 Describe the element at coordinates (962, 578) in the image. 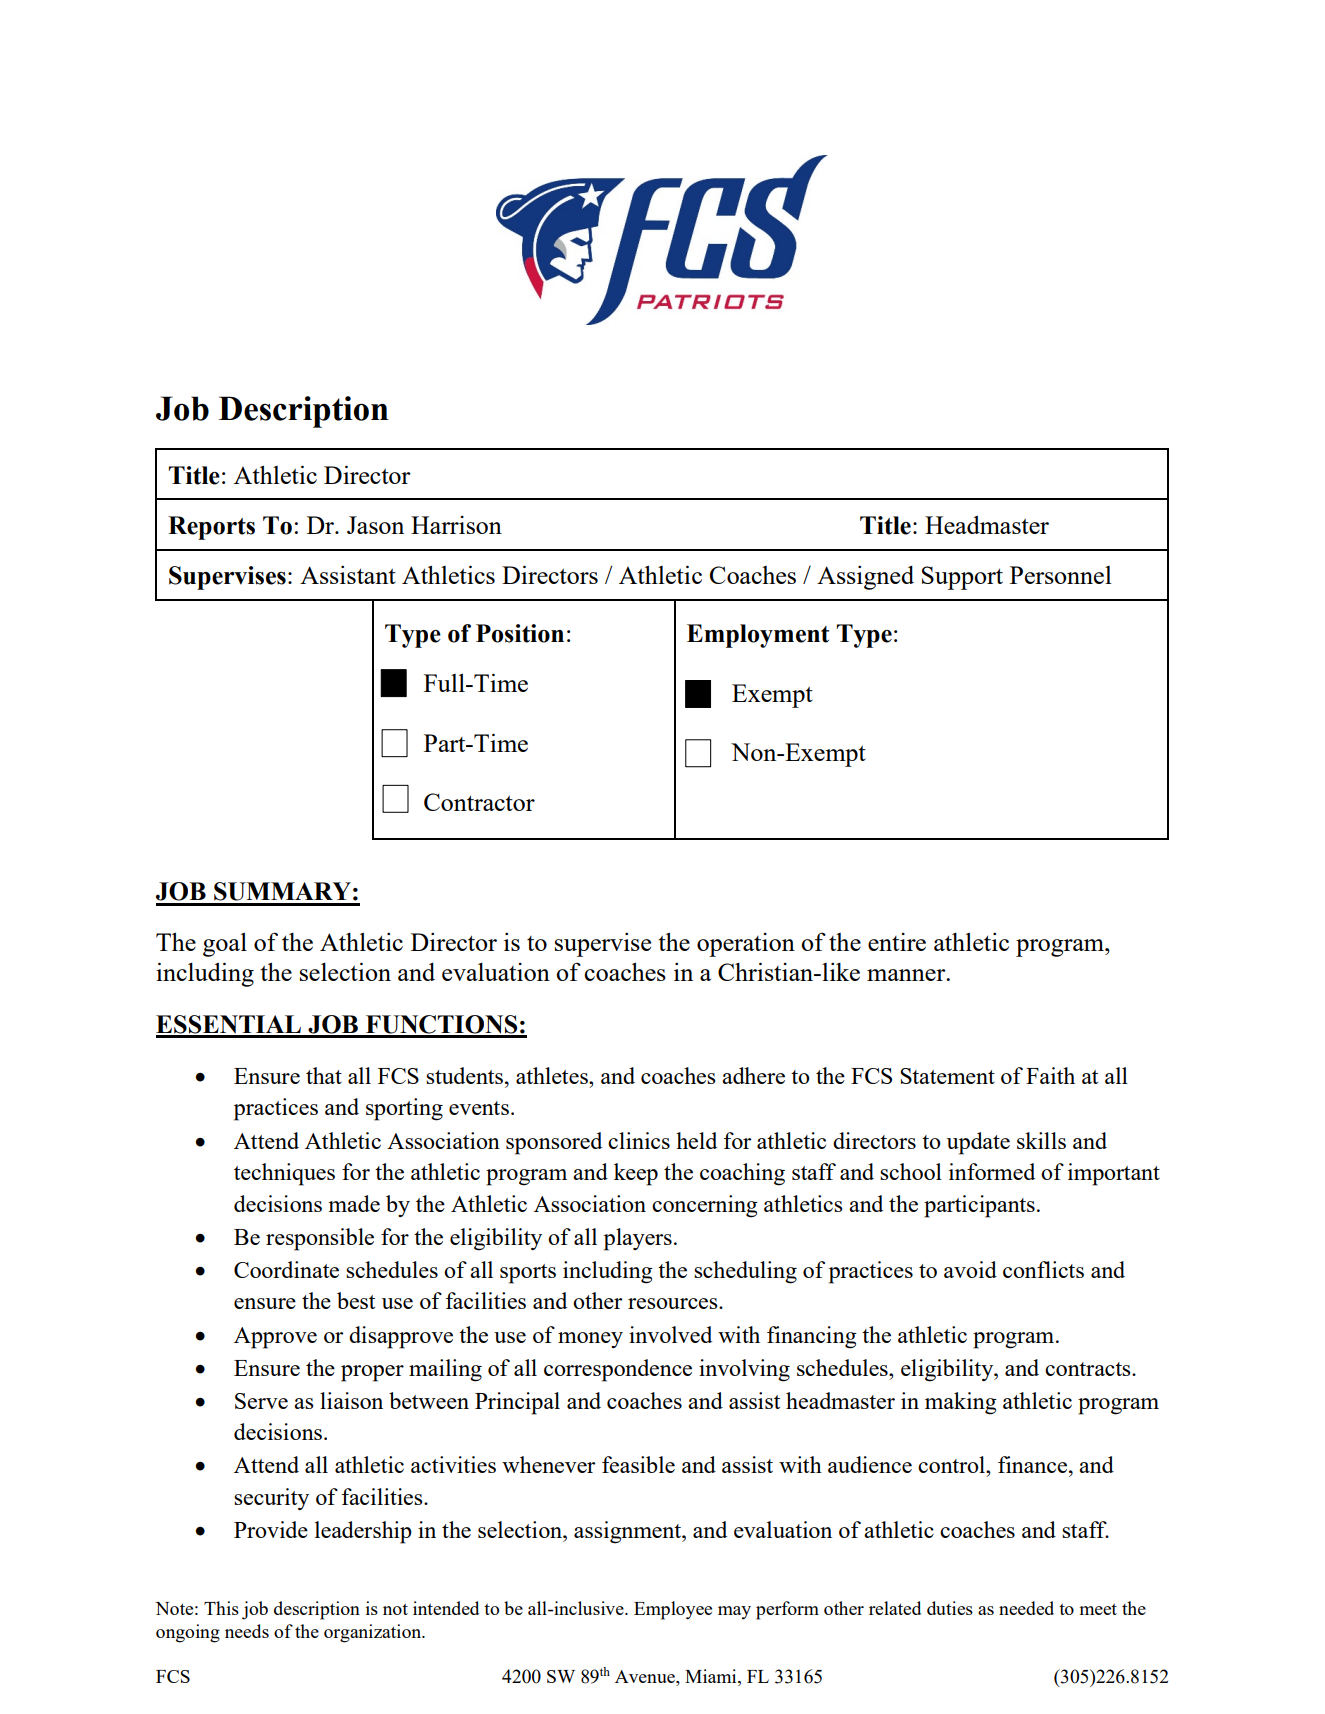

I see `Support` at that location.
